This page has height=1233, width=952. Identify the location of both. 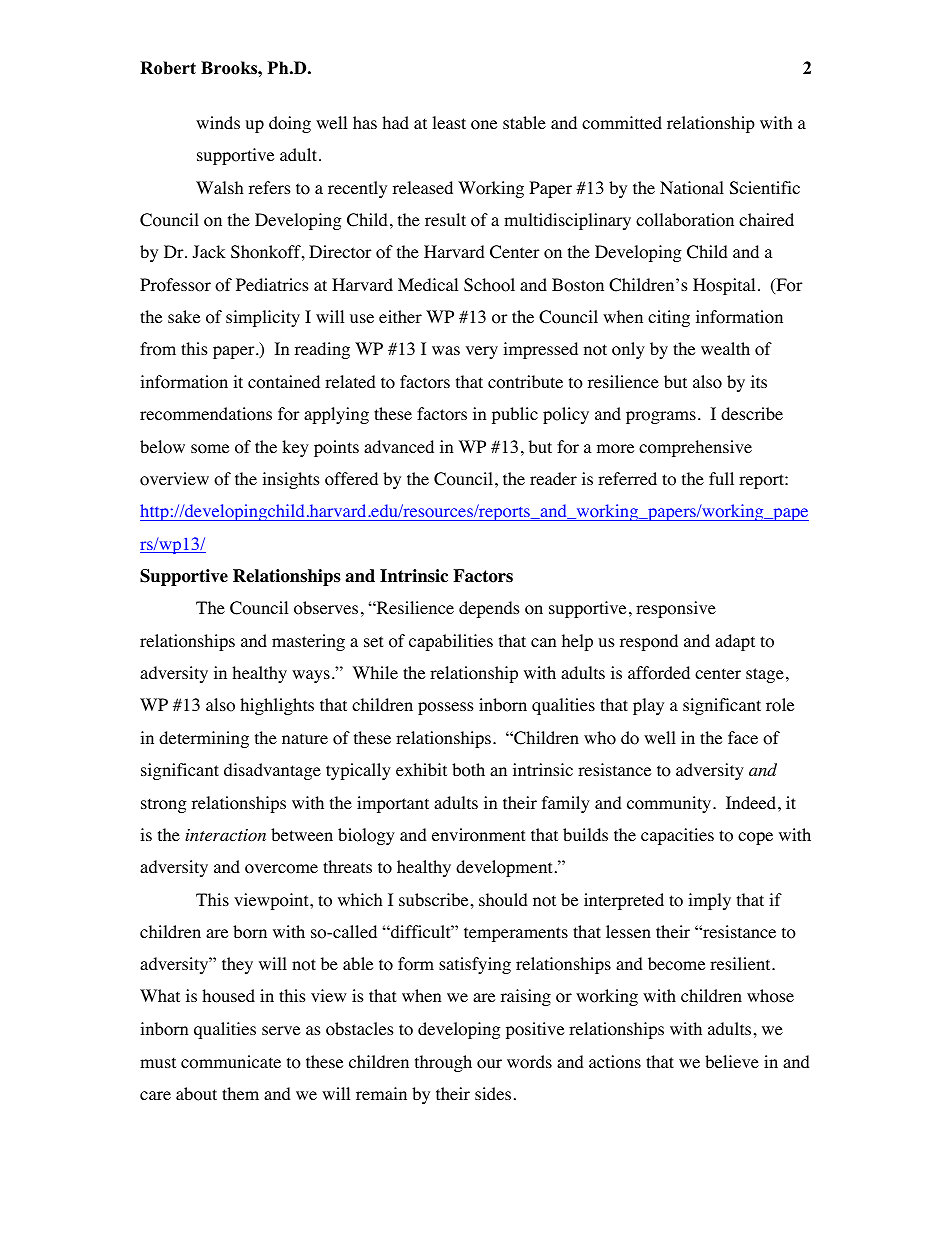
(468, 770).
